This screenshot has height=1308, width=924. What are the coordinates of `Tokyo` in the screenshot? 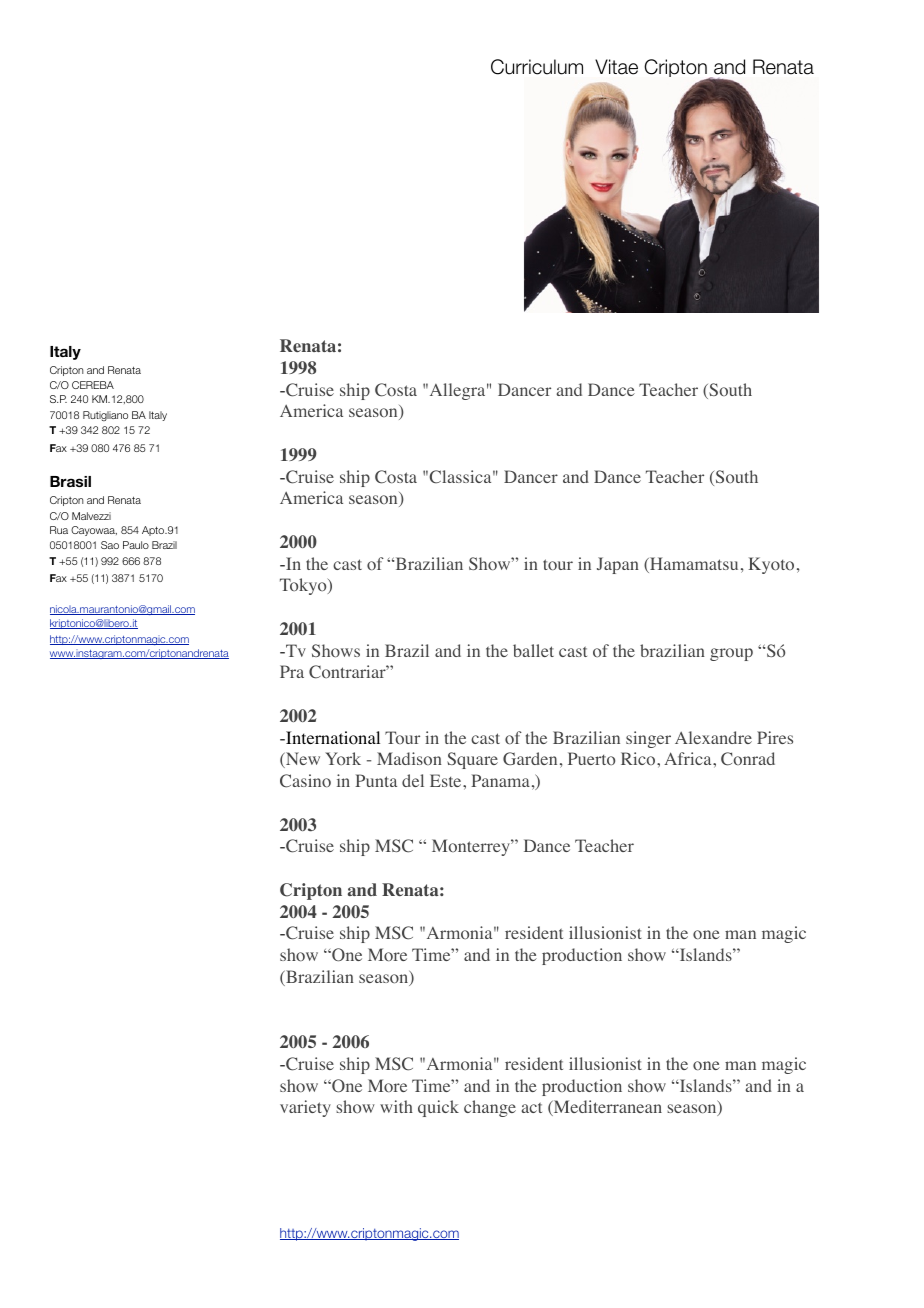 It's located at (304, 586).
